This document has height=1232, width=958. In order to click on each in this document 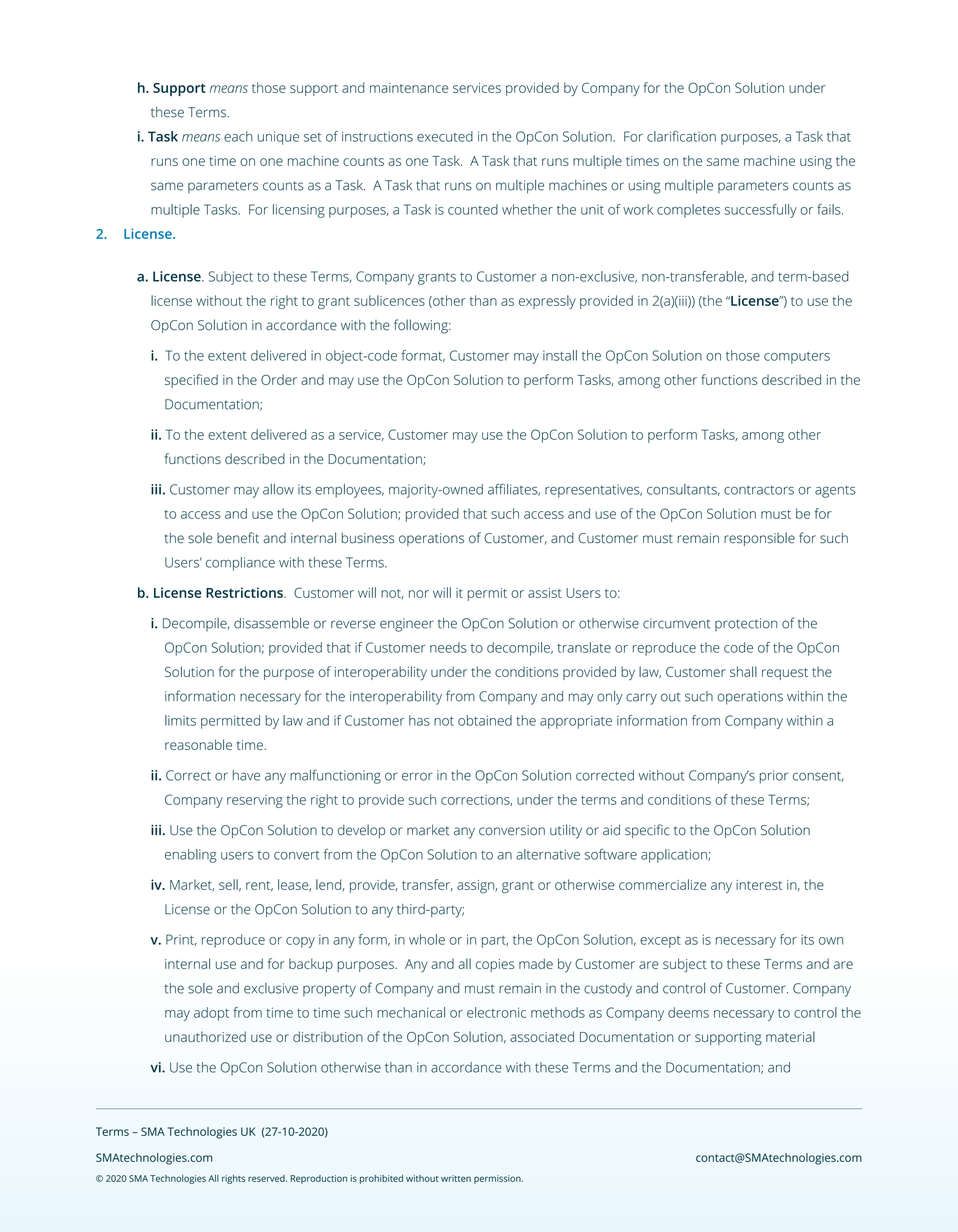, I will do `click(238, 136)`.
